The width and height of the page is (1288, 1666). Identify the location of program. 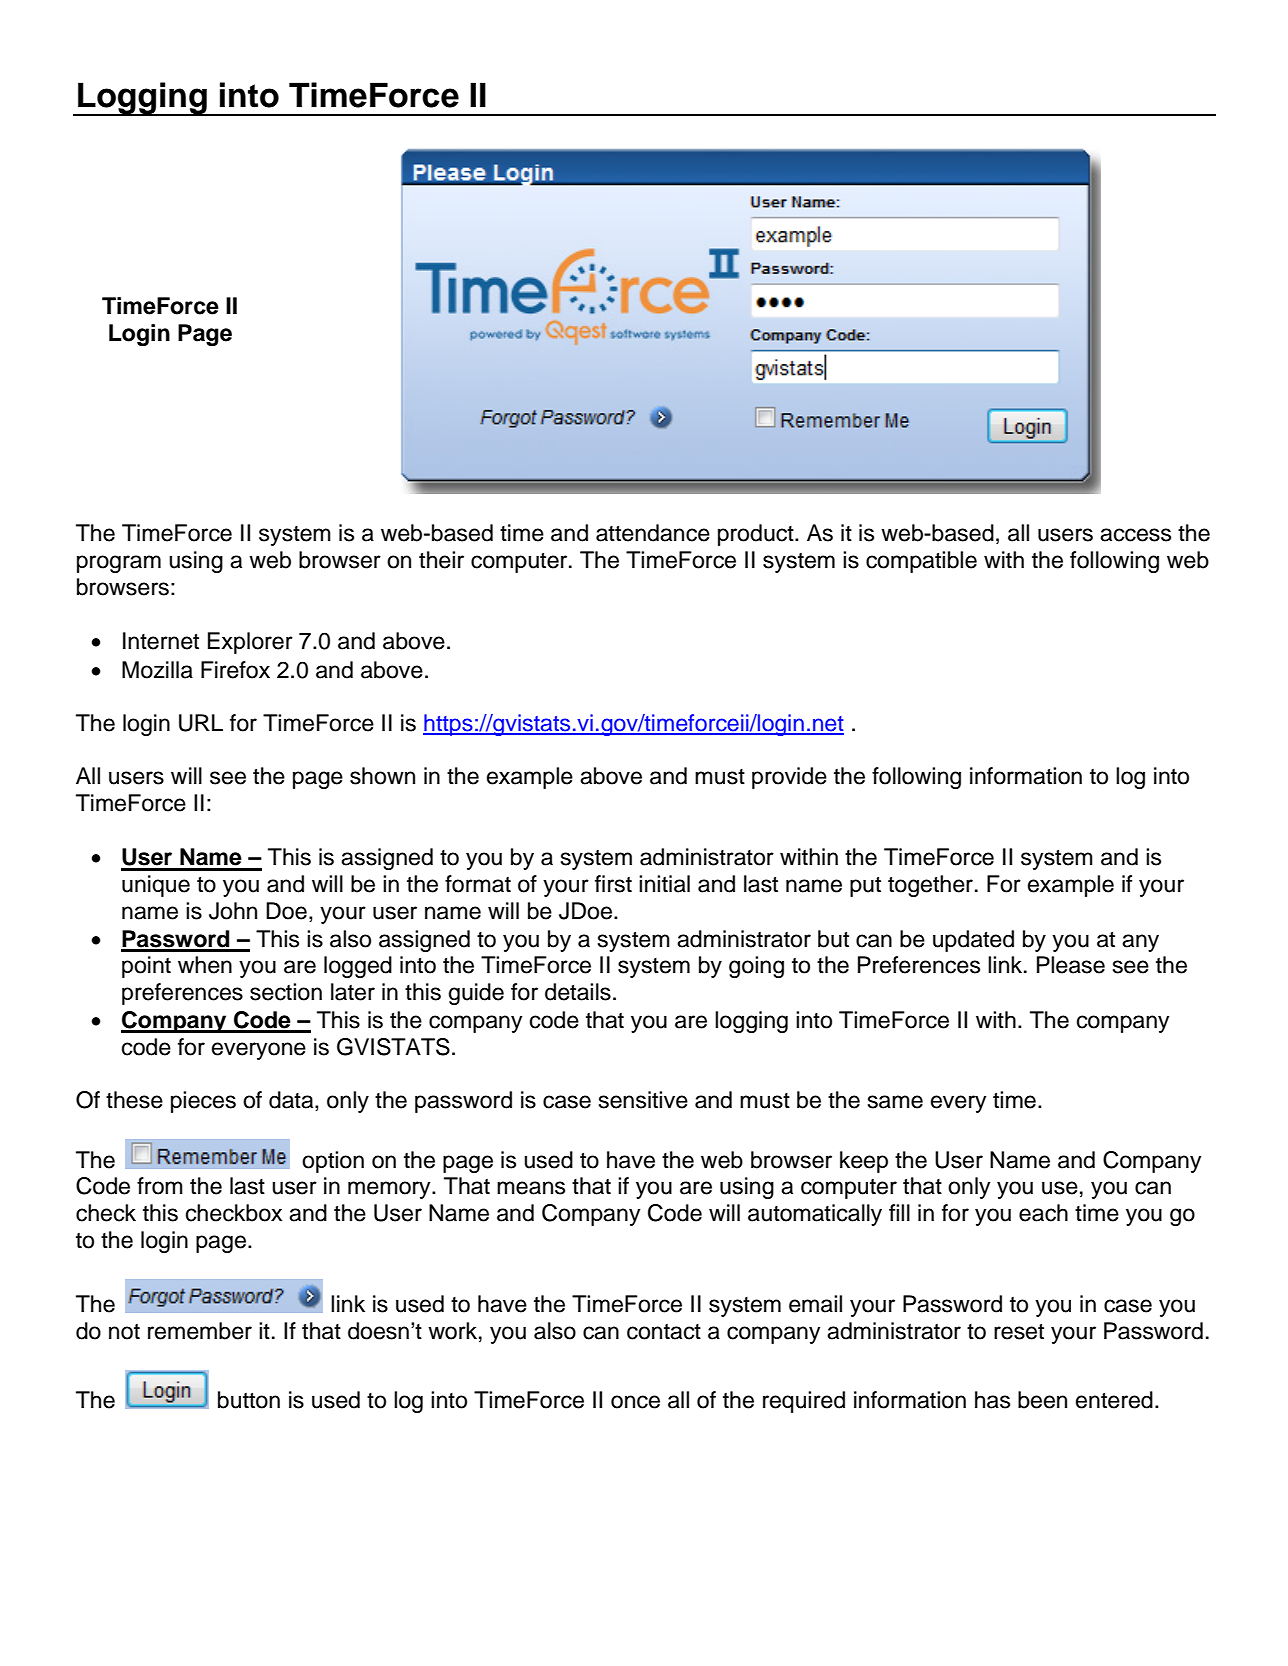
(119, 564).
